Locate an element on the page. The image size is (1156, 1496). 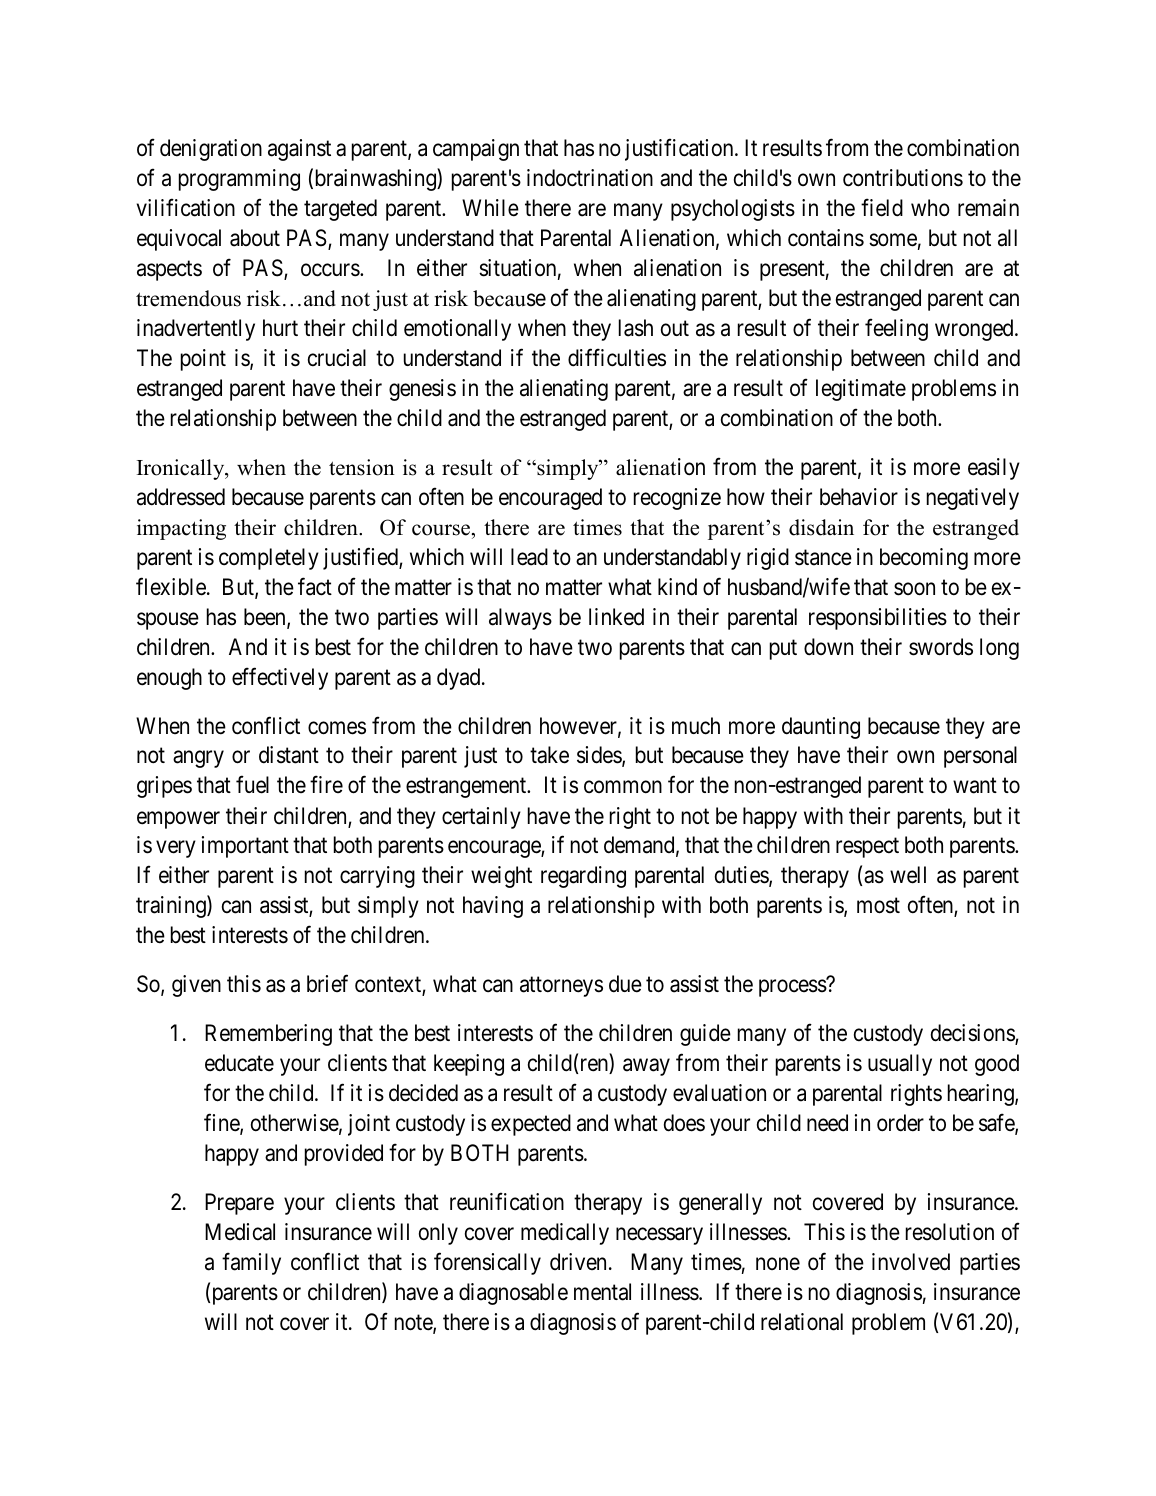
involved is located at coordinates (911, 1262).
